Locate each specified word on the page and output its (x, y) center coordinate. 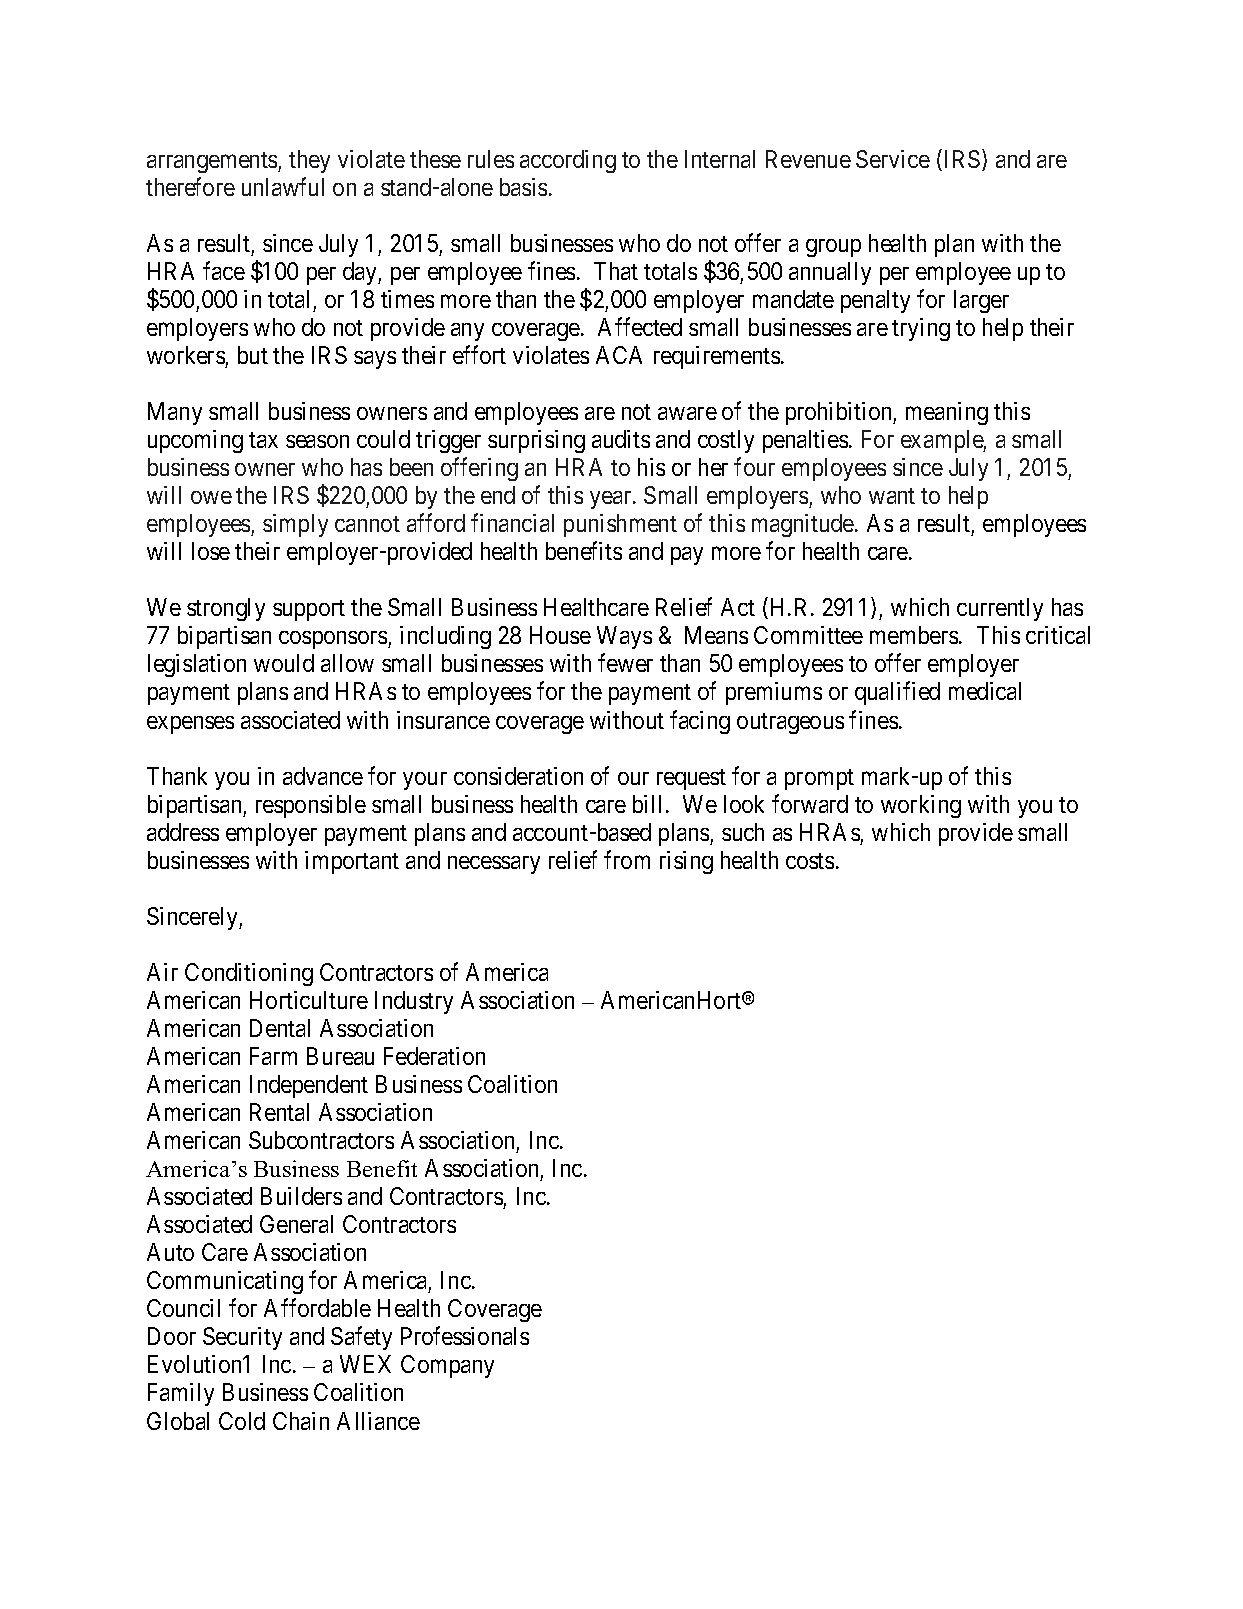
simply (295, 525)
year (612, 500)
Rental (279, 1112)
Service (893, 159)
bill (647, 804)
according (568, 161)
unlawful (283, 186)
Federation (434, 1056)
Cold (242, 1421)
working (921, 806)
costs (810, 861)
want (892, 496)
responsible (311, 806)
